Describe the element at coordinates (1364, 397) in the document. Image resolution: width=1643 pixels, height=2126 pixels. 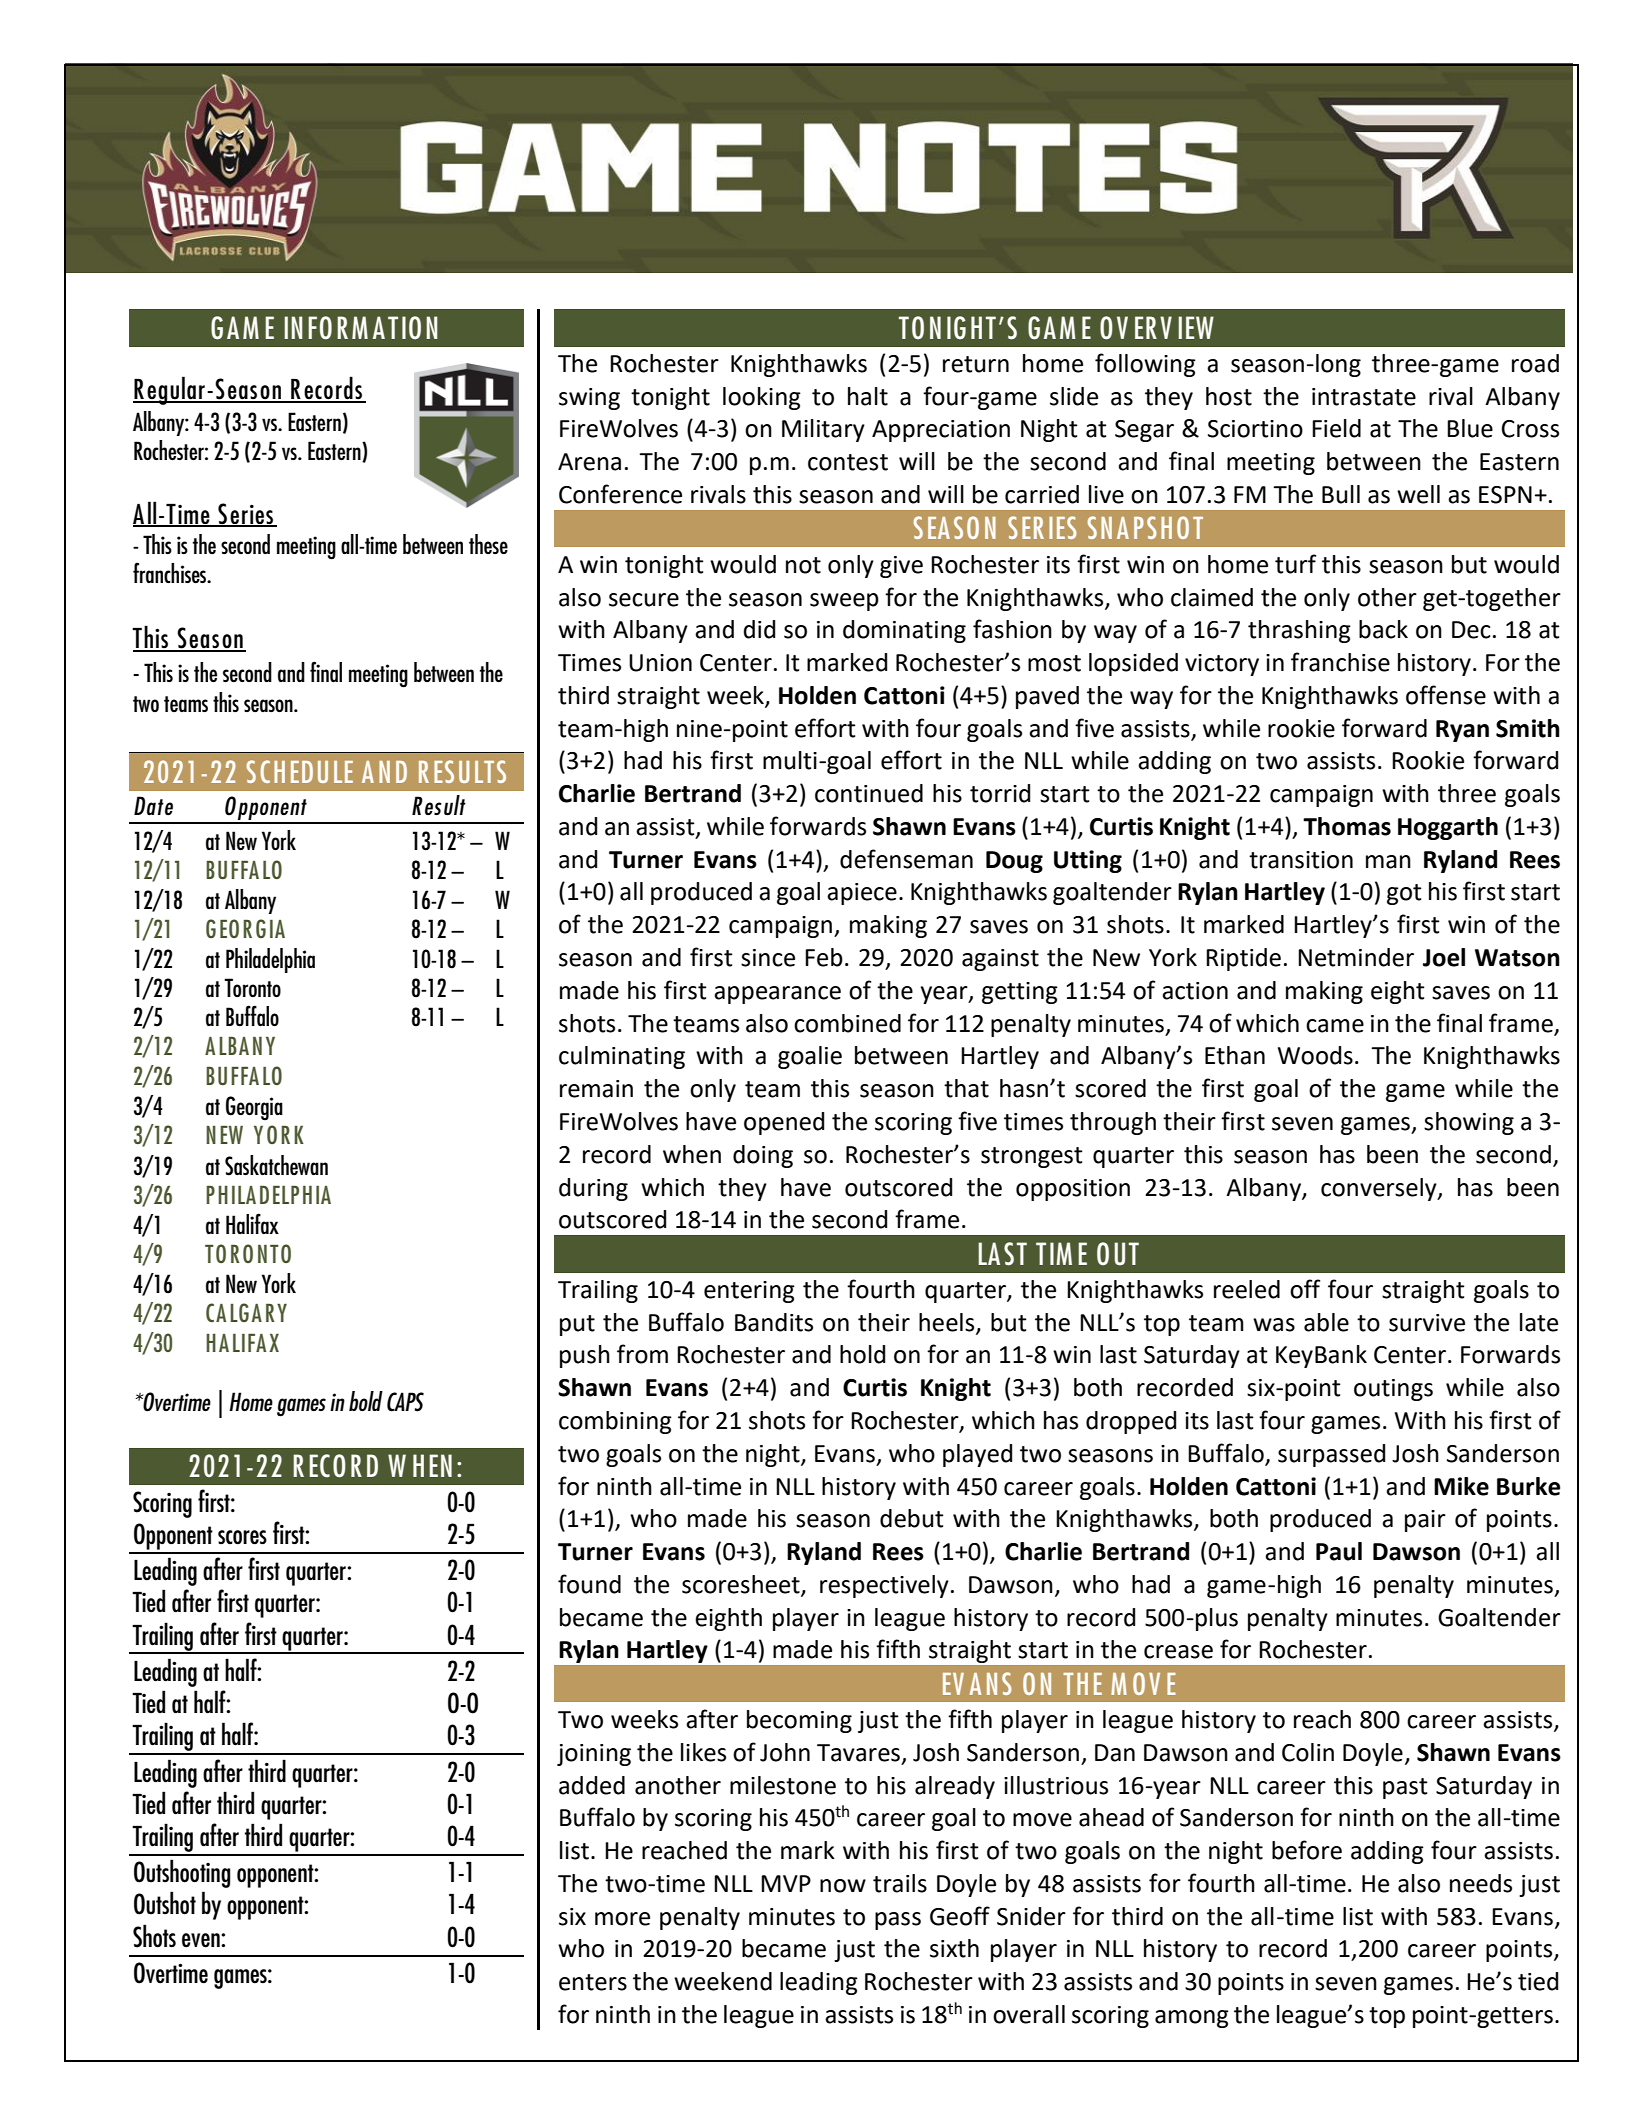
I see `intrastate` at that location.
